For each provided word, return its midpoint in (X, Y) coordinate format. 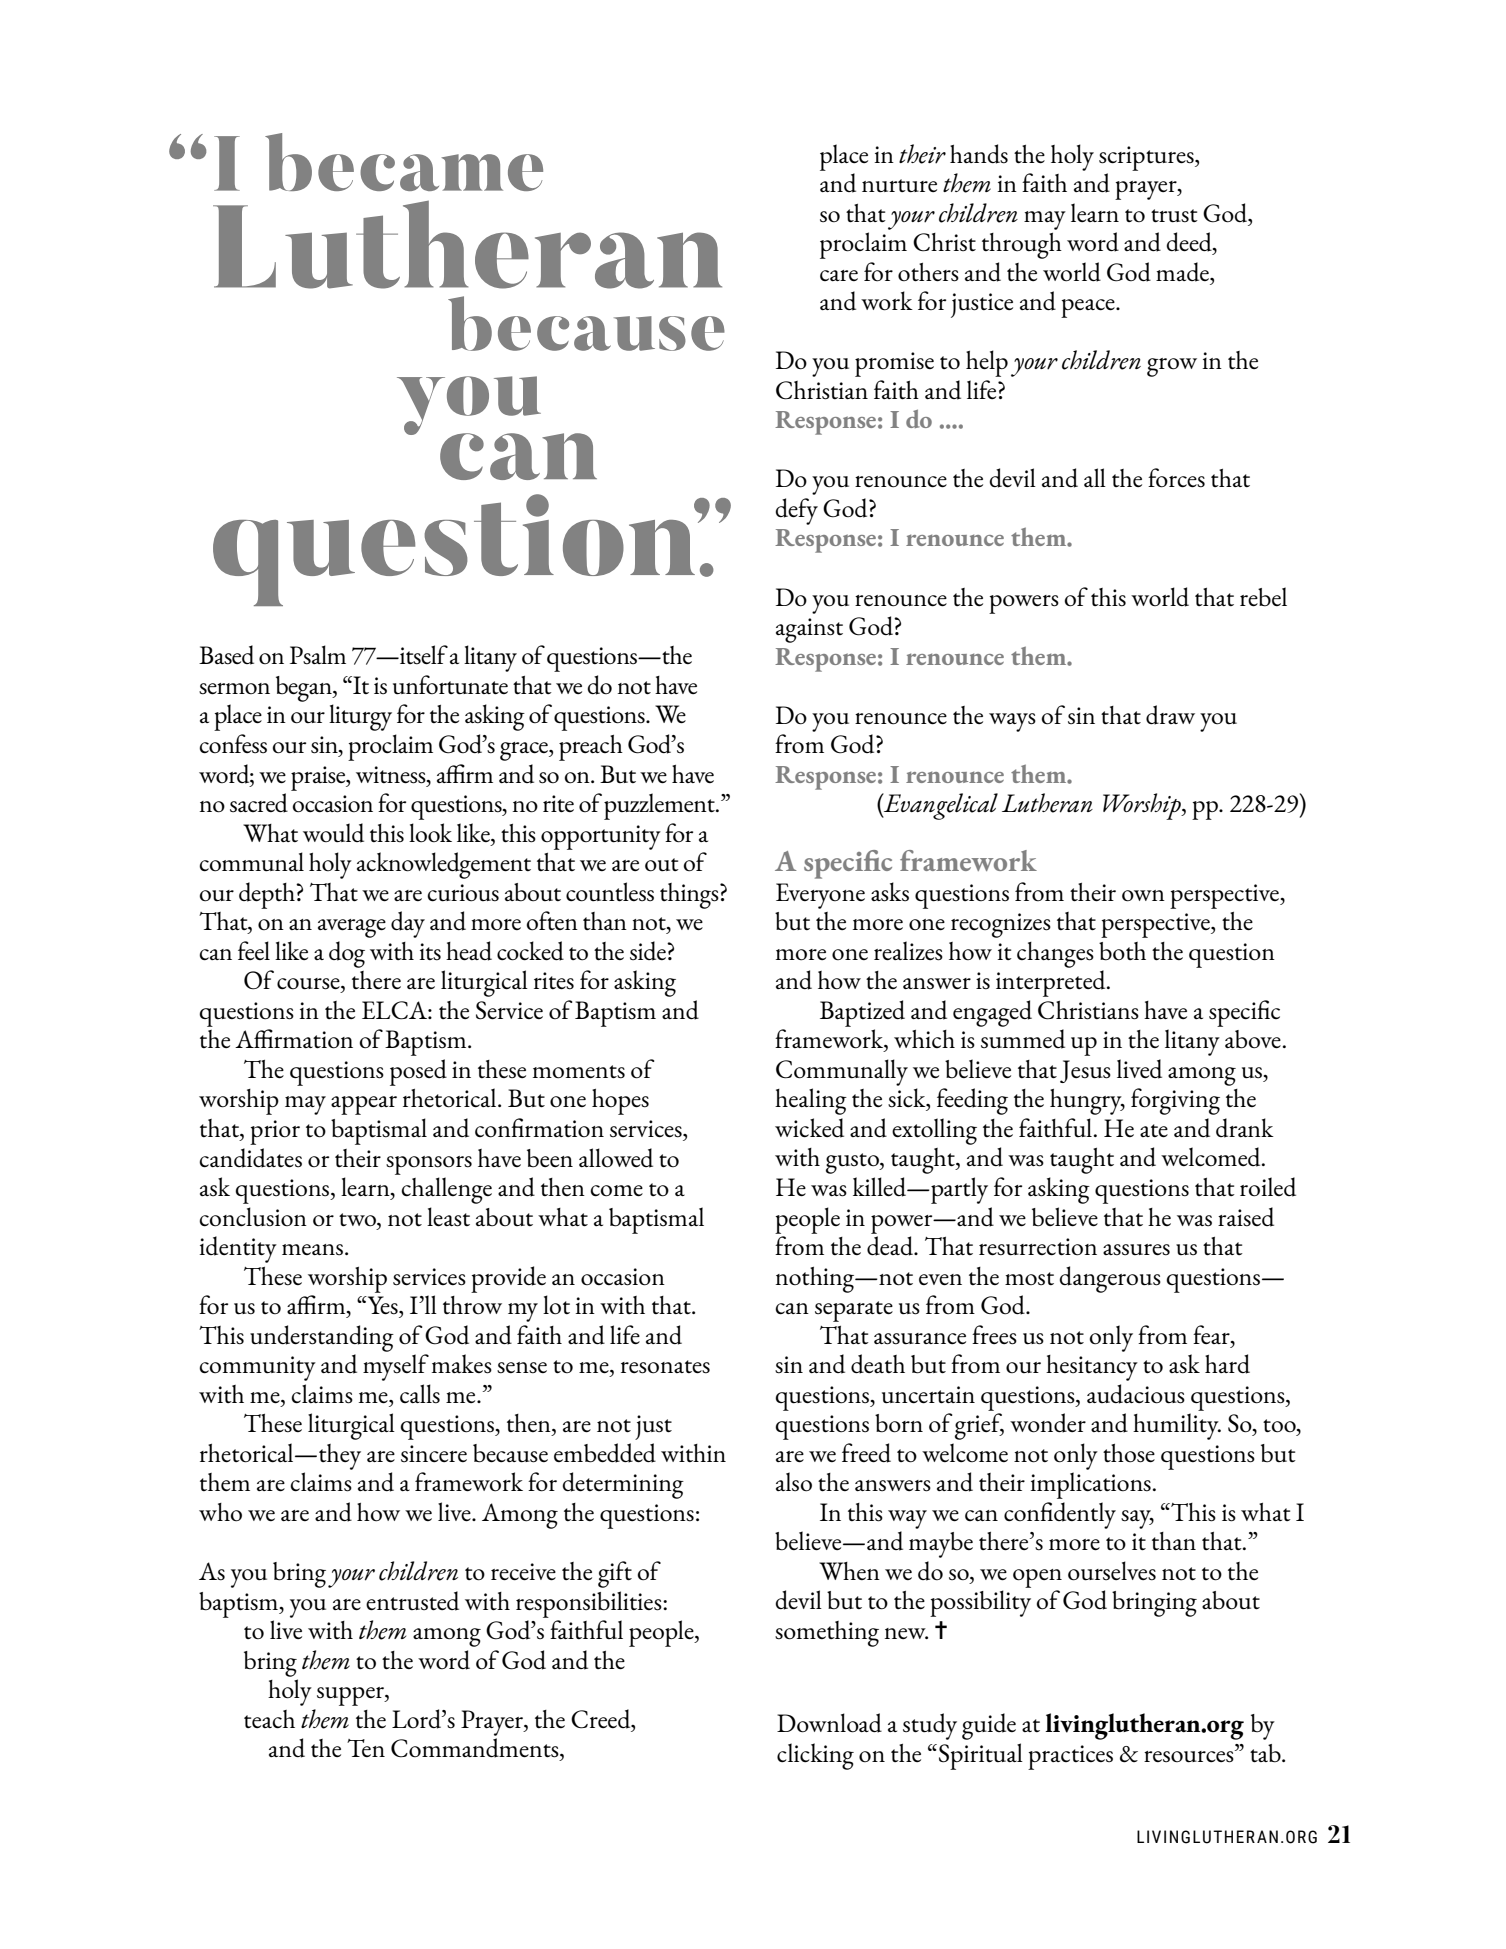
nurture (899, 186)
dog (347, 954)
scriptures (1147, 158)
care (839, 275)
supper (351, 1696)
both (1122, 951)
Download (829, 1723)
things (690, 896)
